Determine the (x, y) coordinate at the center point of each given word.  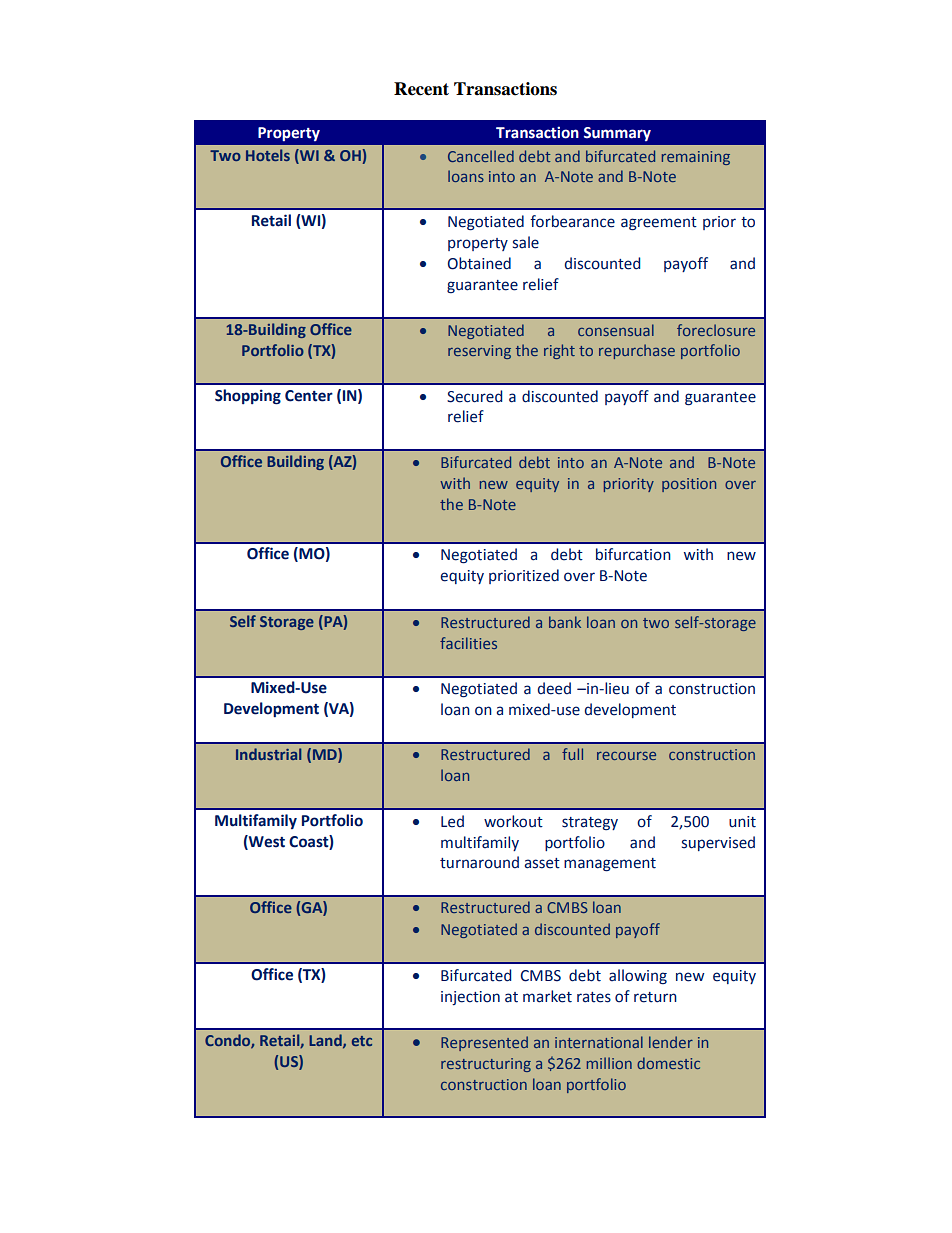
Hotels (268, 155)
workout (513, 821)
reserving (479, 352)
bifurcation (633, 554)
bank (565, 622)
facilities (468, 643)
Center (309, 396)
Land (326, 1041)
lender (671, 1042)
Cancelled (481, 156)
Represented (484, 1043)
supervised (718, 843)
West (266, 842)
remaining (696, 158)
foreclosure (716, 330)
